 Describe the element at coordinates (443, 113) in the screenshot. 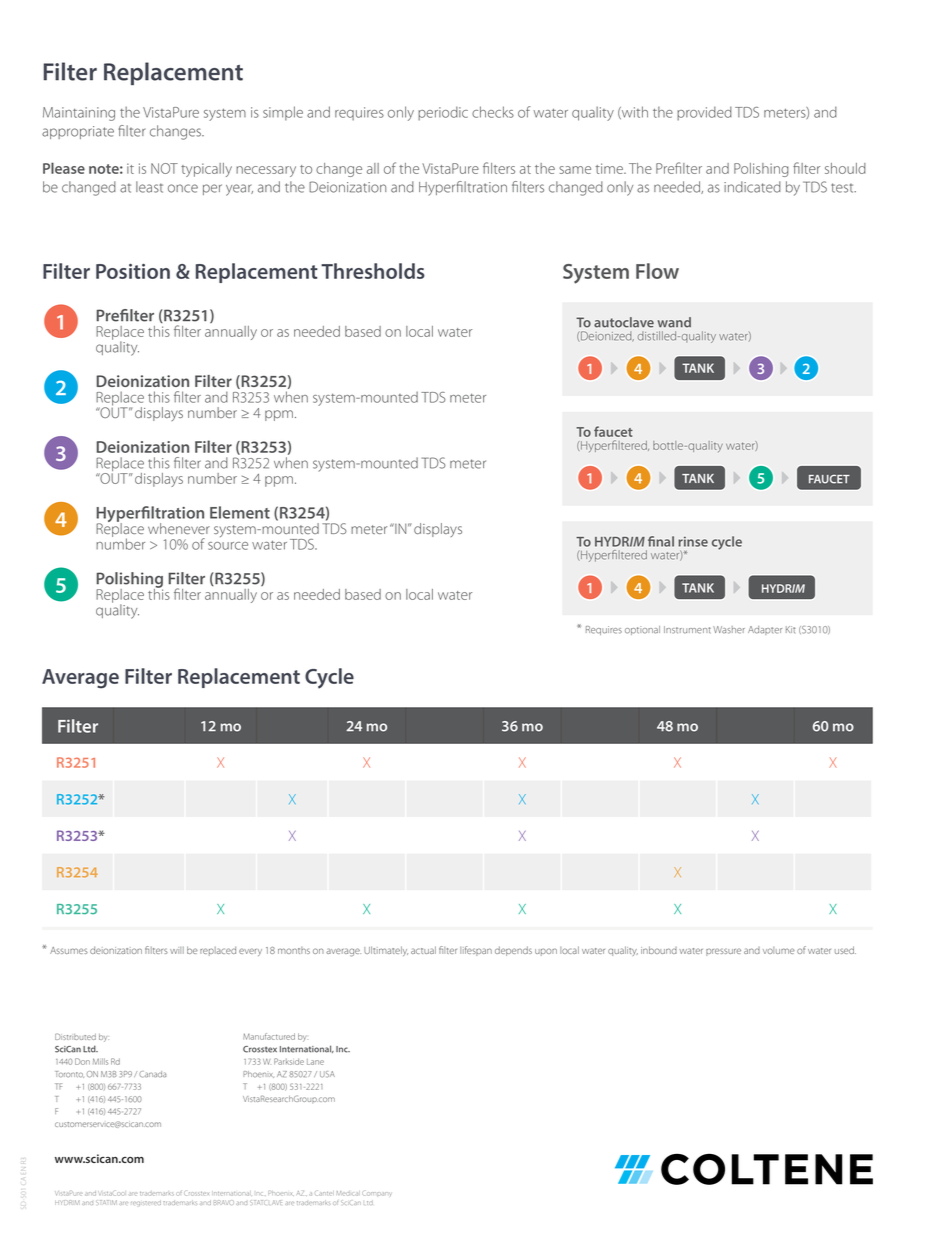

I see `periodic` at that location.
